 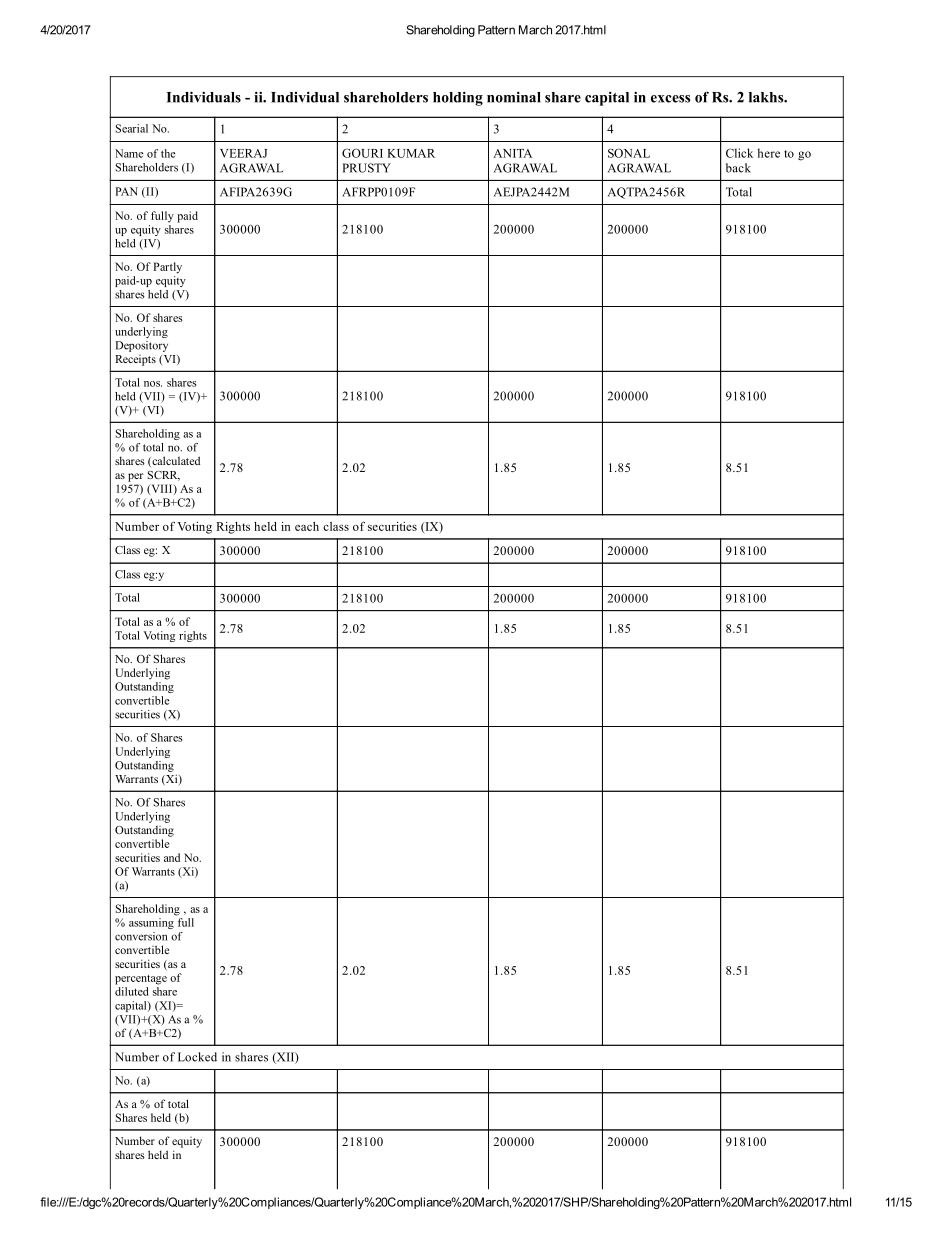 What do you see at coordinates (141, 980) in the screenshot?
I see `percentage` at bounding box center [141, 980].
